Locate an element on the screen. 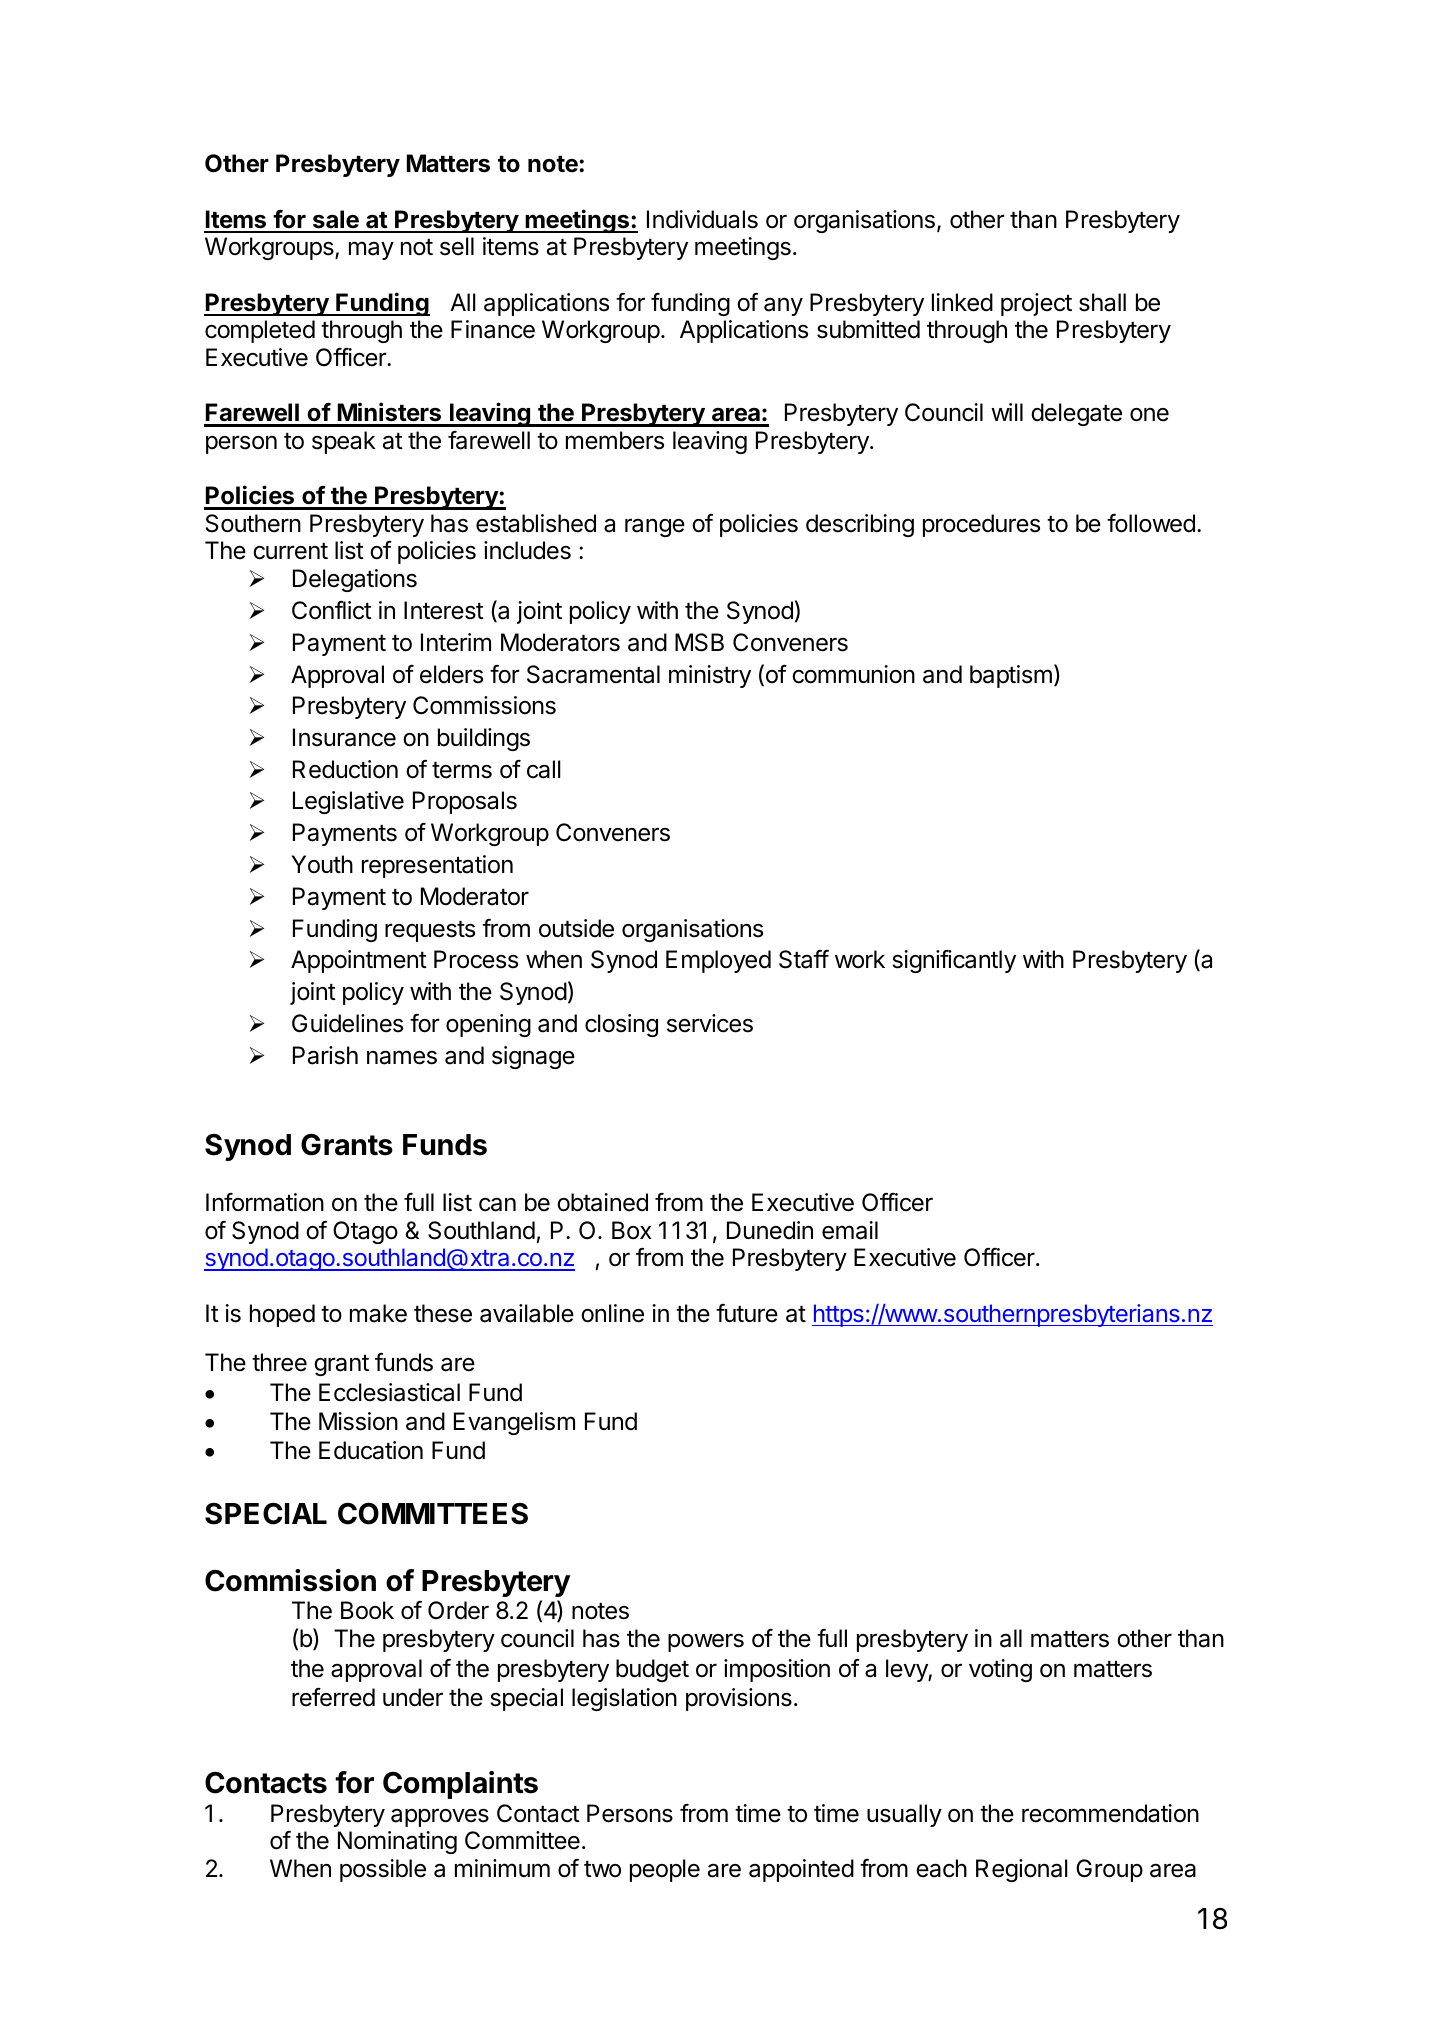  services is located at coordinates (710, 1023).
